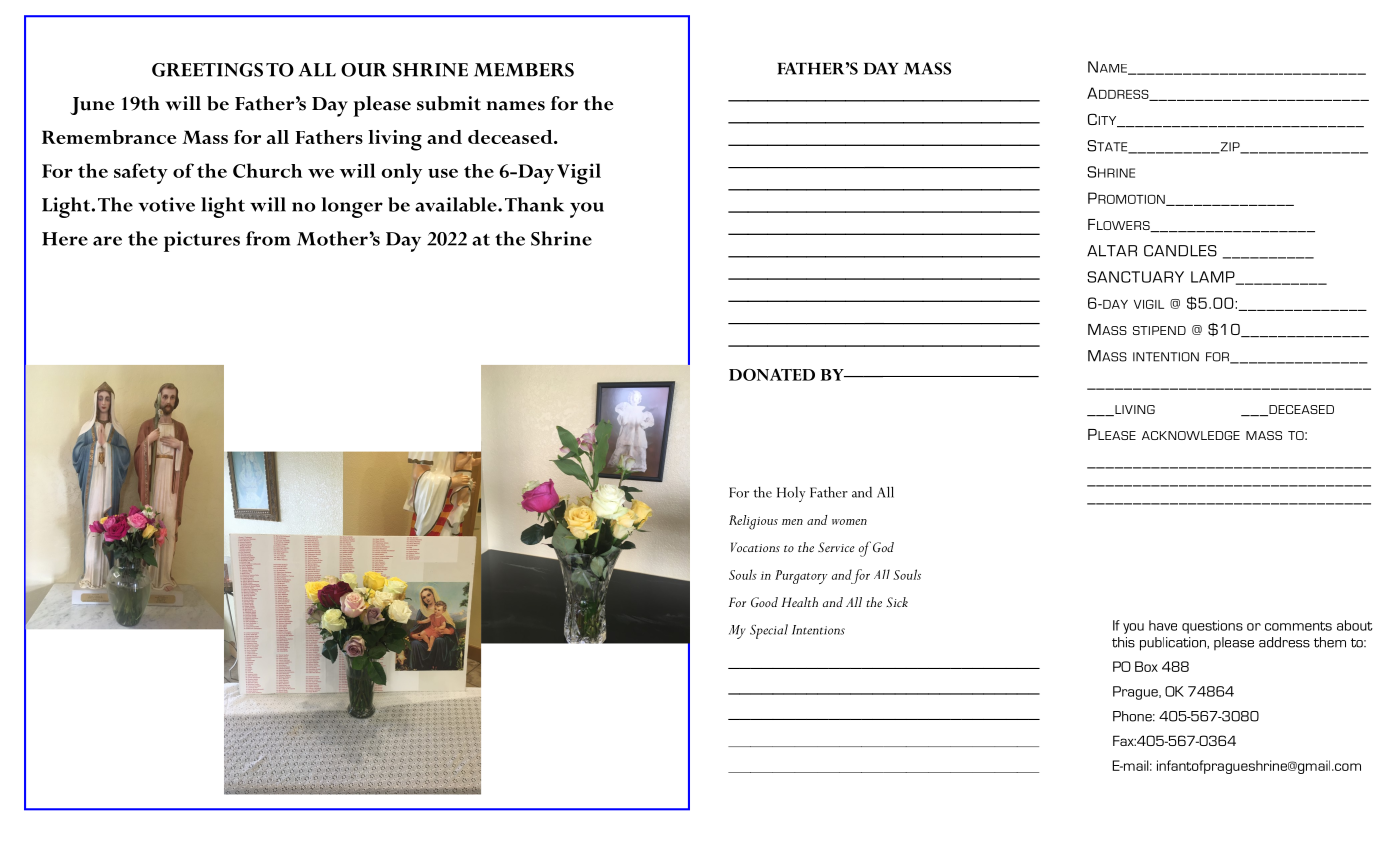 This screenshot has width=1400, height=850. What do you see at coordinates (207, 70) in the screenshot?
I see `GREETINGS` at bounding box center [207, 70].
